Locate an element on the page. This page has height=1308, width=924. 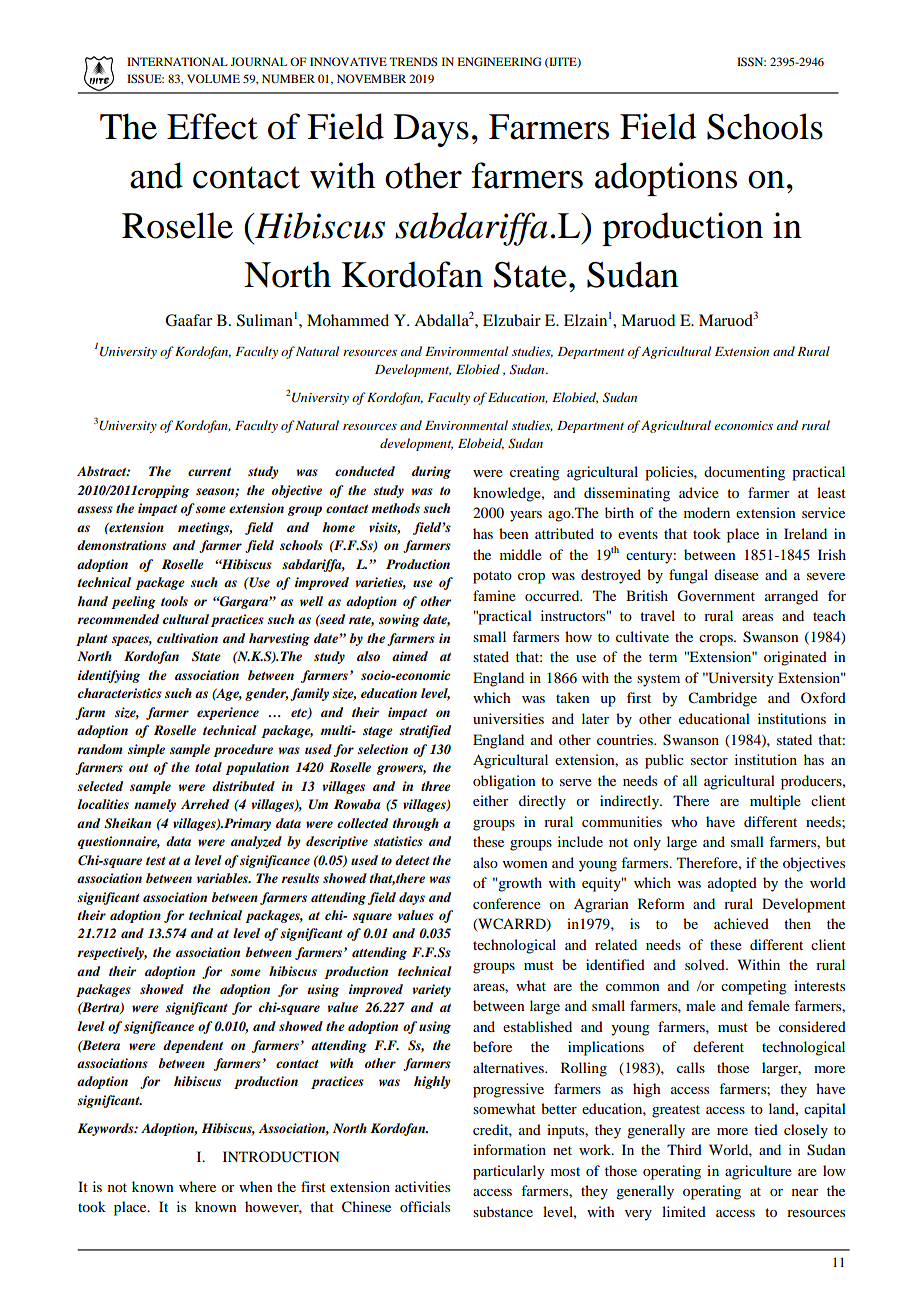
where is located at coordinates (197, 1186).
